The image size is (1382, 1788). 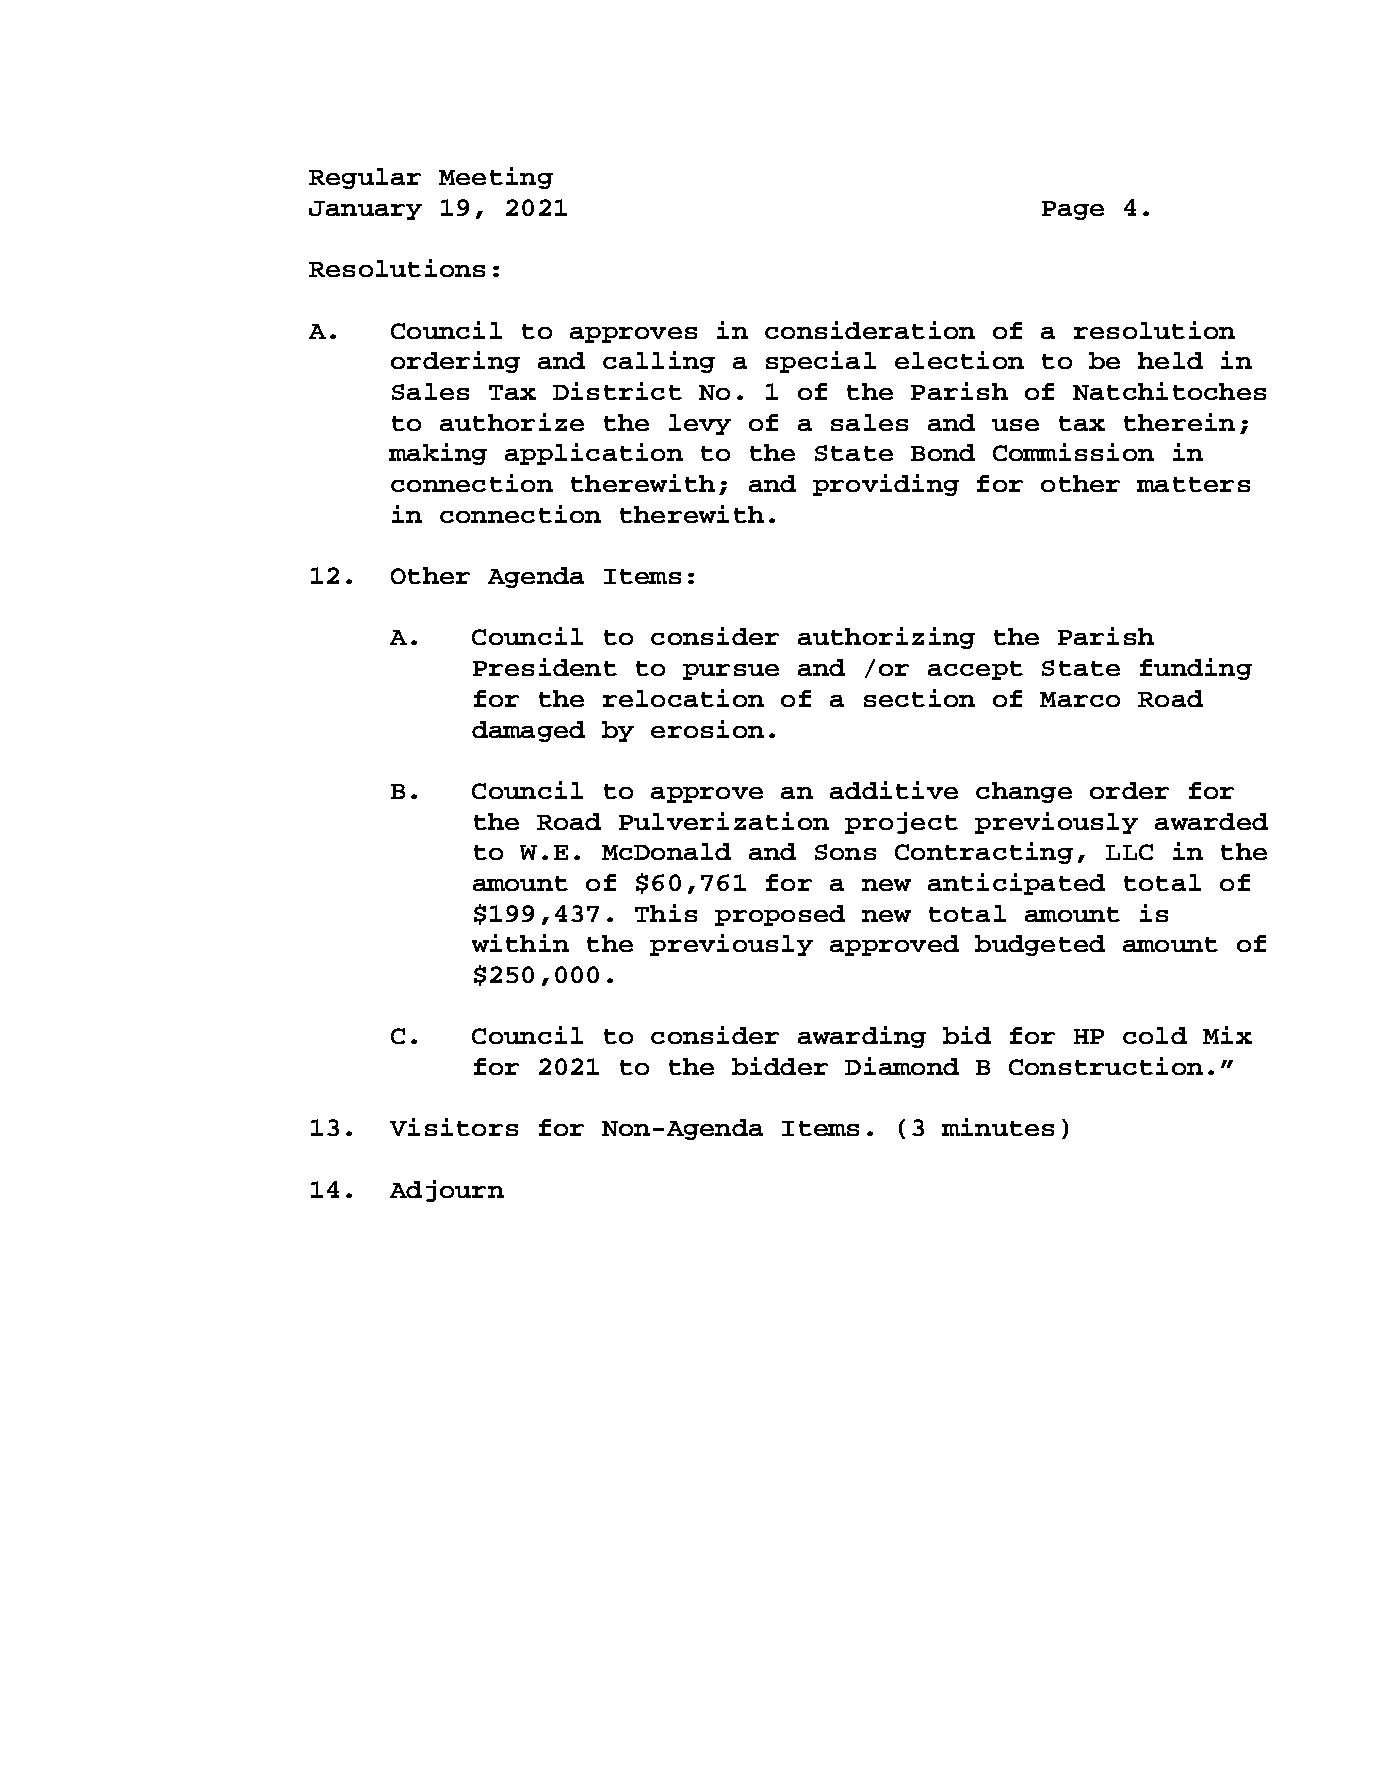 I want to click on therein, so click(x=1179, y=422).
